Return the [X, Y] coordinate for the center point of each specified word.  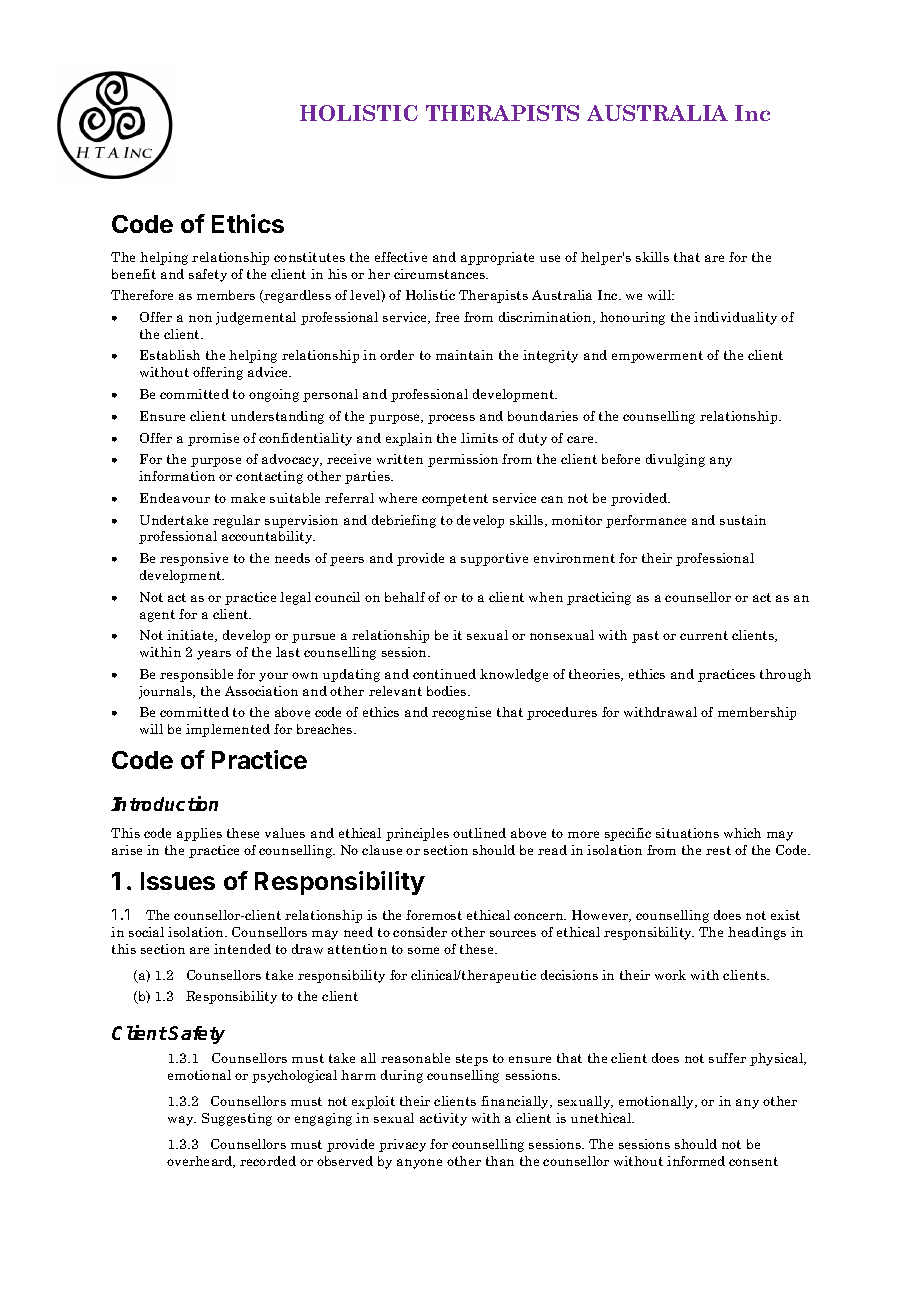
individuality [735, 318]
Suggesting [237, 1119]
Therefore [142, 295]
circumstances [441, 274]
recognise [461, 713]
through [785, 675]
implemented [228, 730]
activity [443, 1119]
